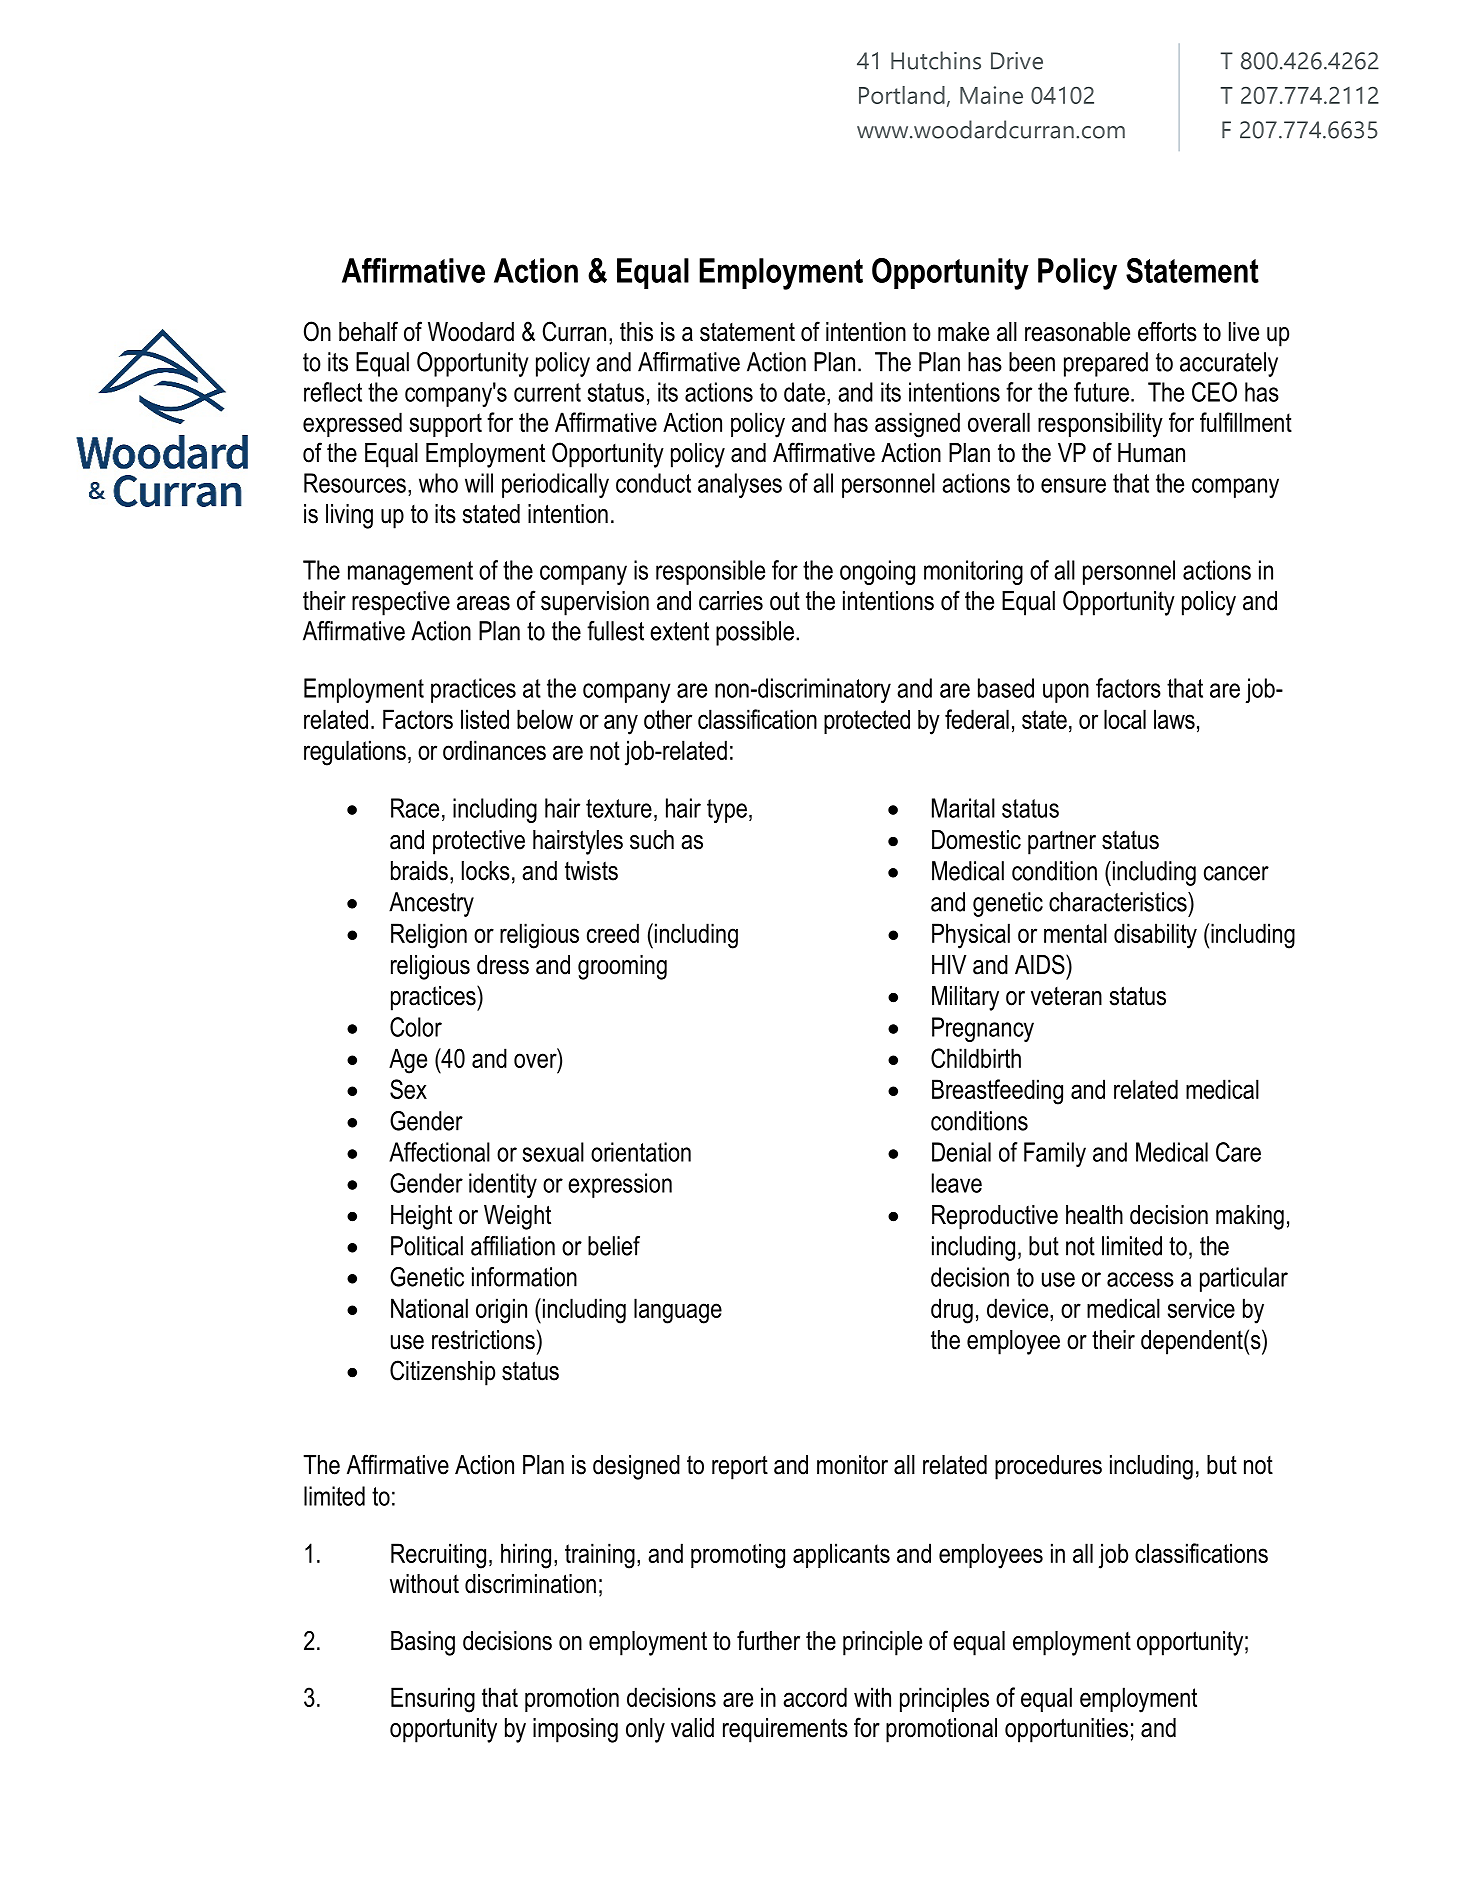 The height and width of the page is (1904, 1471). What do you see at coordinates (433, 1700) in the page?
I see `Ensuring` at bounding box center [433, 1700].
